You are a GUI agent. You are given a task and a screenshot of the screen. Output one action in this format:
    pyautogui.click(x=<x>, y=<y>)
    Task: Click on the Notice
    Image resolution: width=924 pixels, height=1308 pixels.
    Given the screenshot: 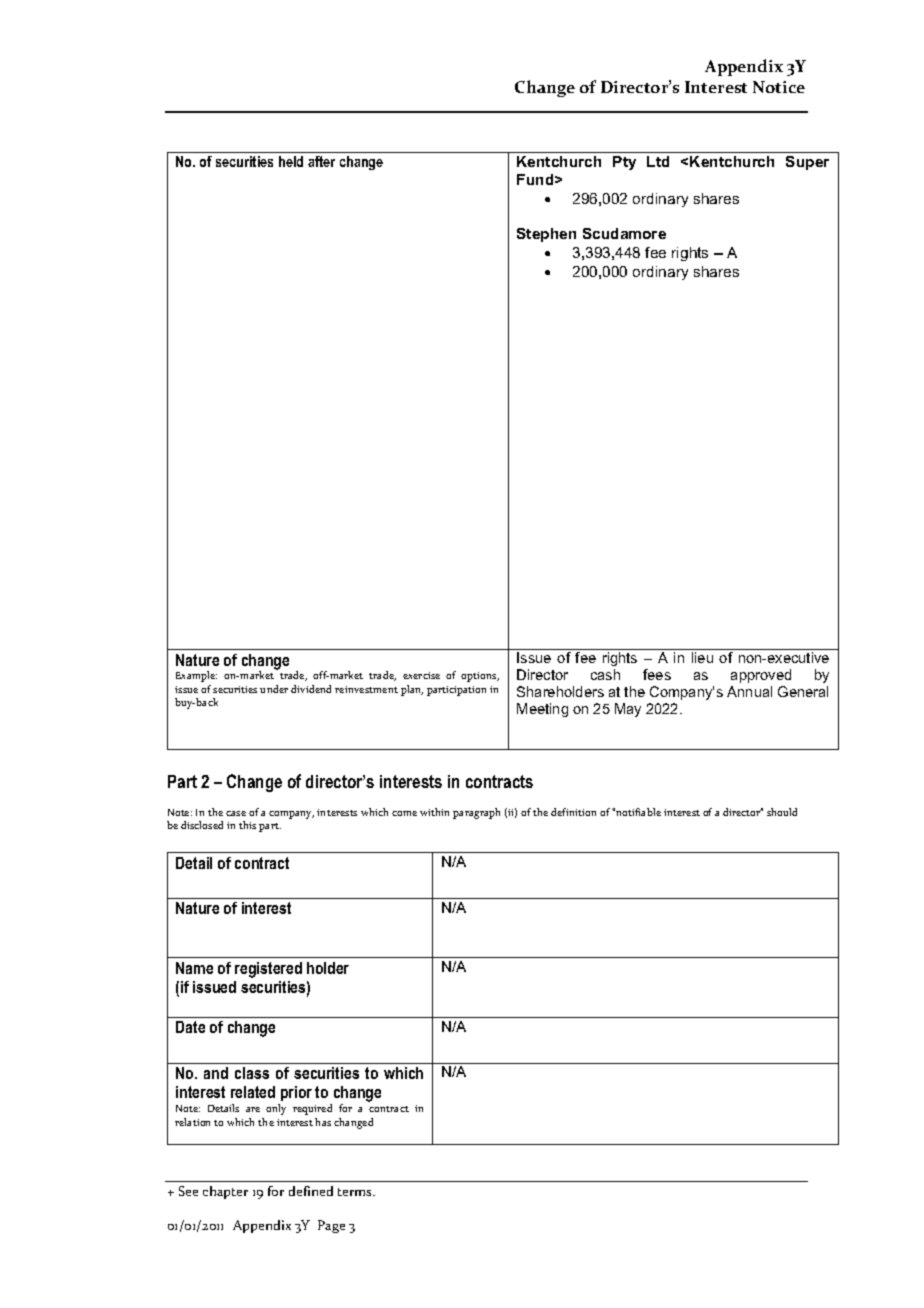 What is the action you would take?
    pyautogui.click(x=779, y=87)
